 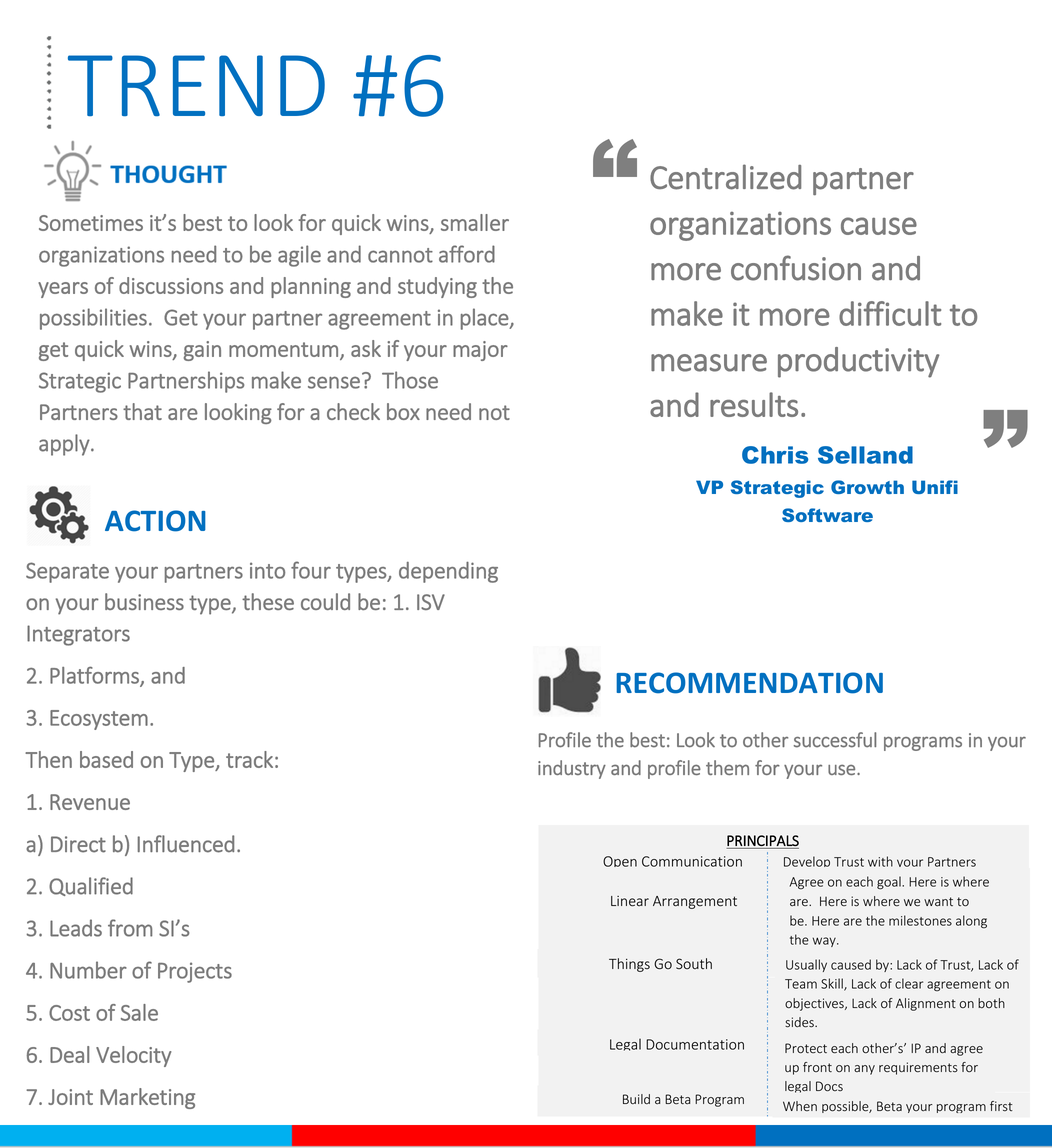 I want to click on smaller, so click(x=475, y=222).
